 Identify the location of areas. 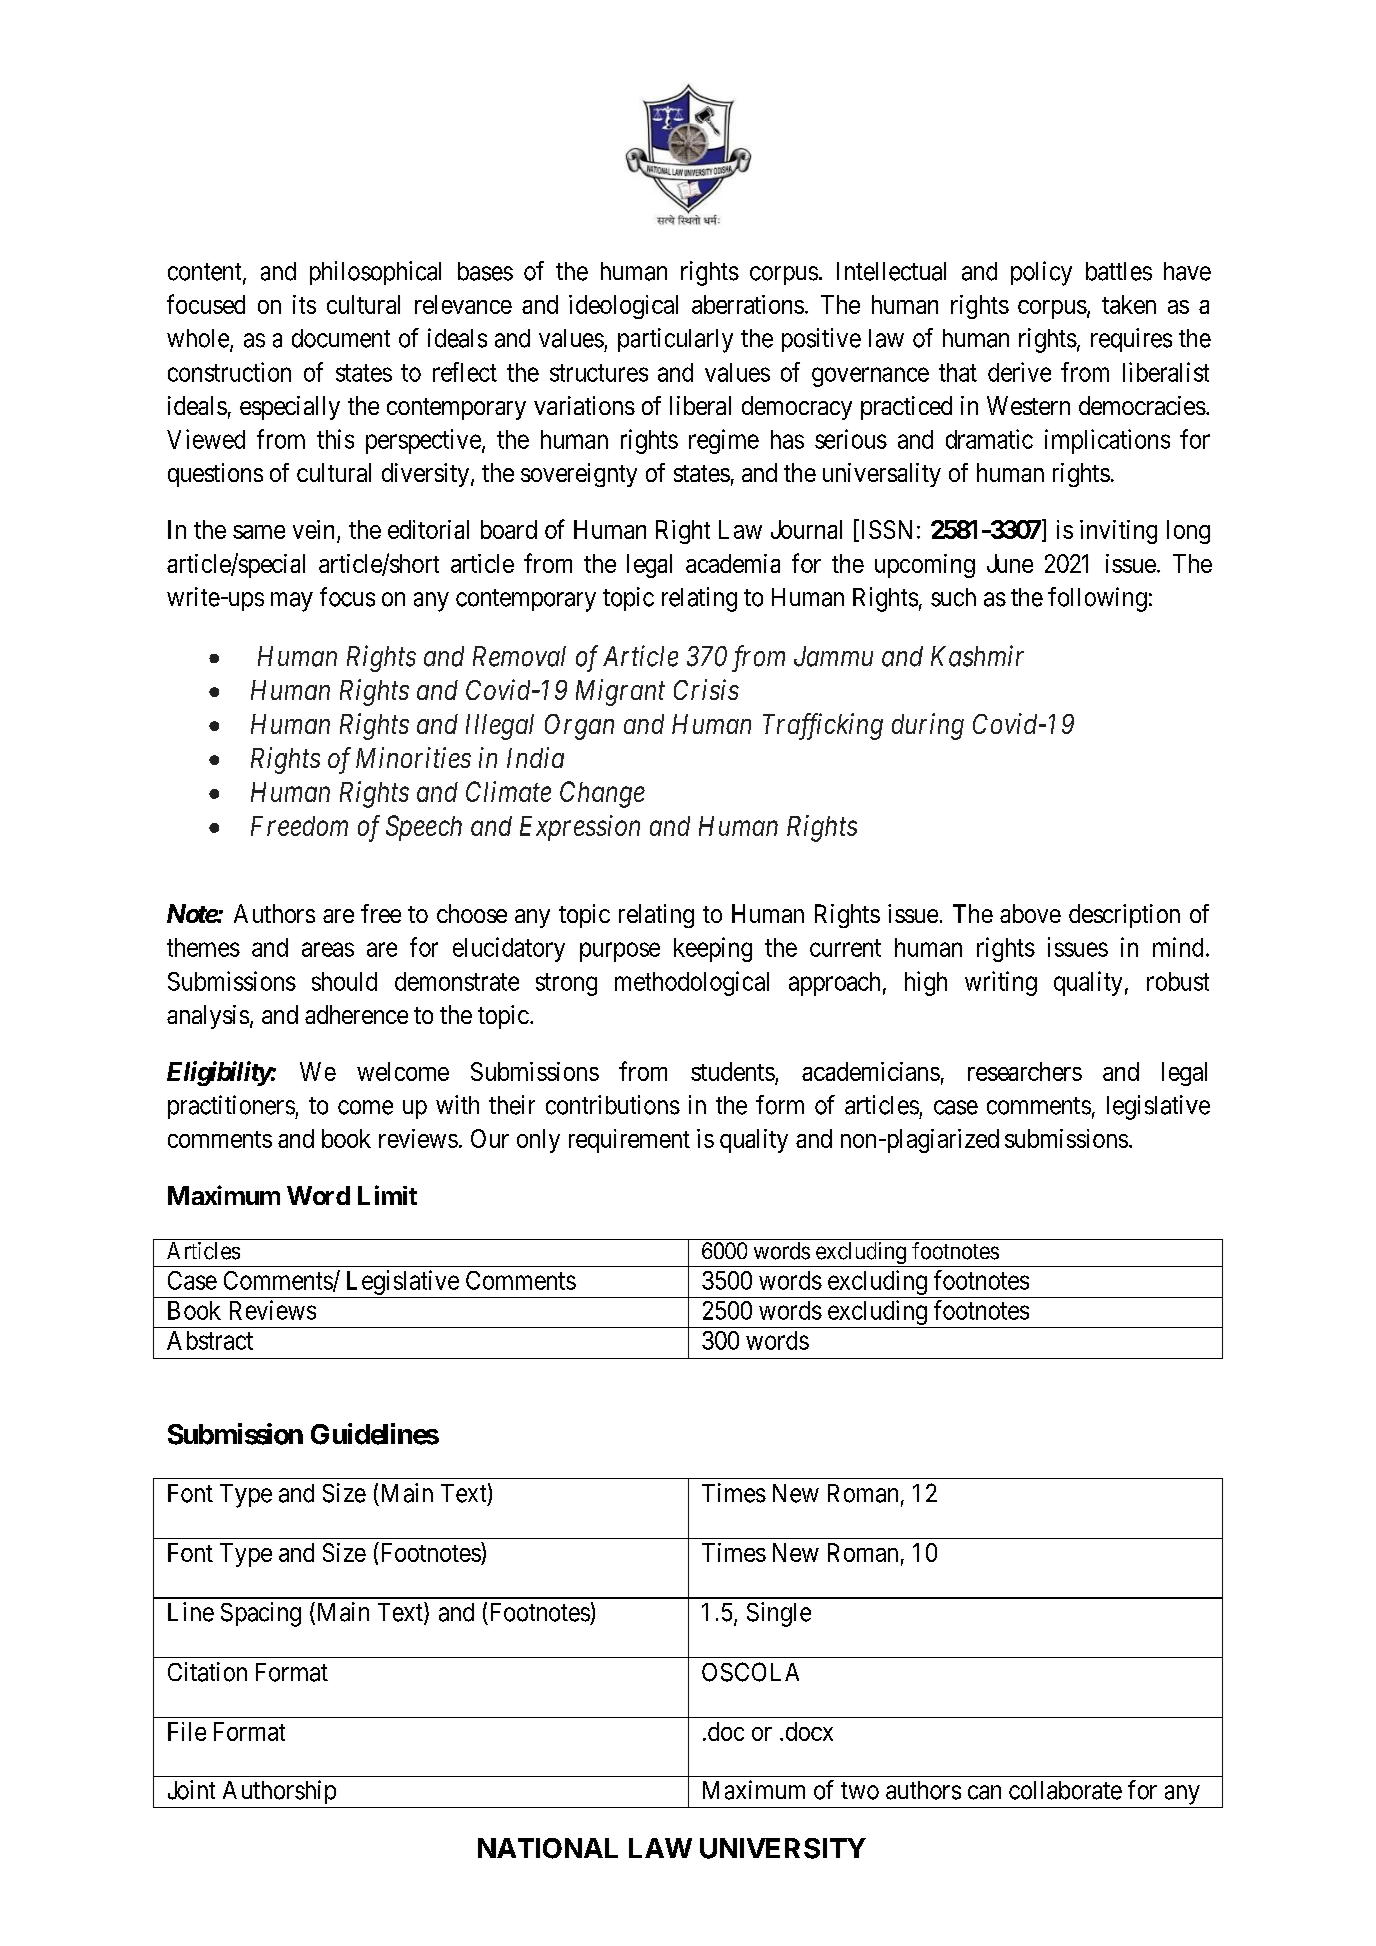
(328, 949).
